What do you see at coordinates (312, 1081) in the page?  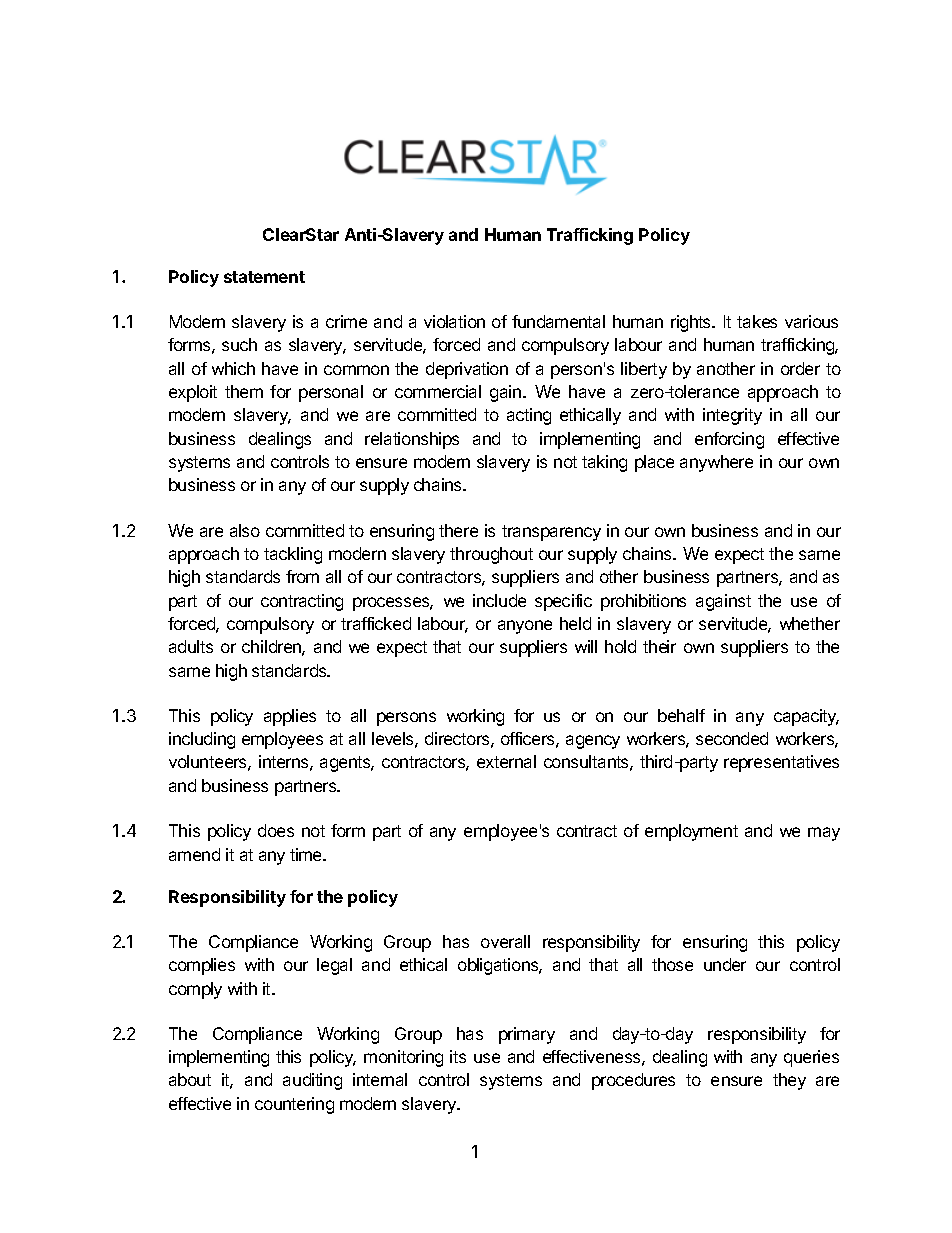 I see `auditing` at bounding box center [312, 1081].
